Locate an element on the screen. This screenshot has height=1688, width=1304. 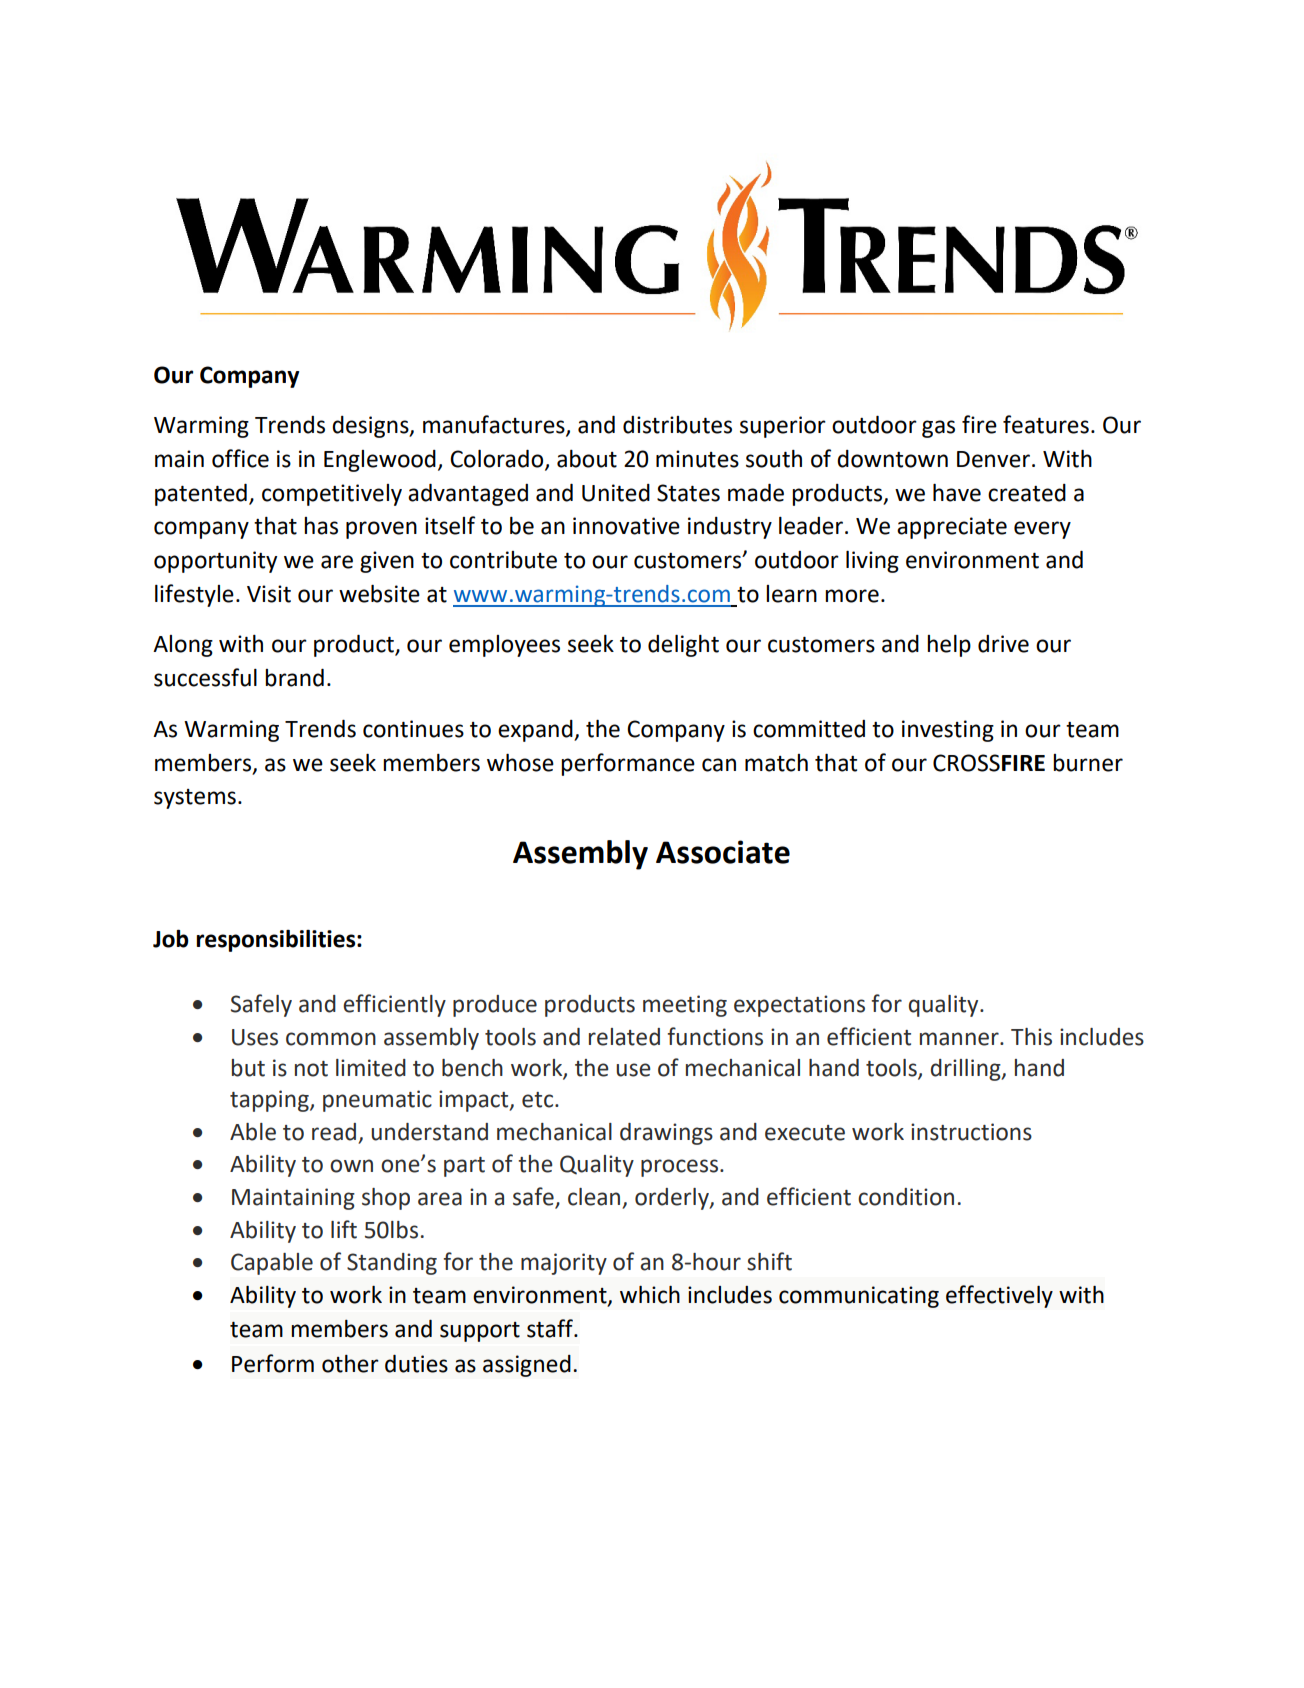
other is located at coordinates (350, 1364).
